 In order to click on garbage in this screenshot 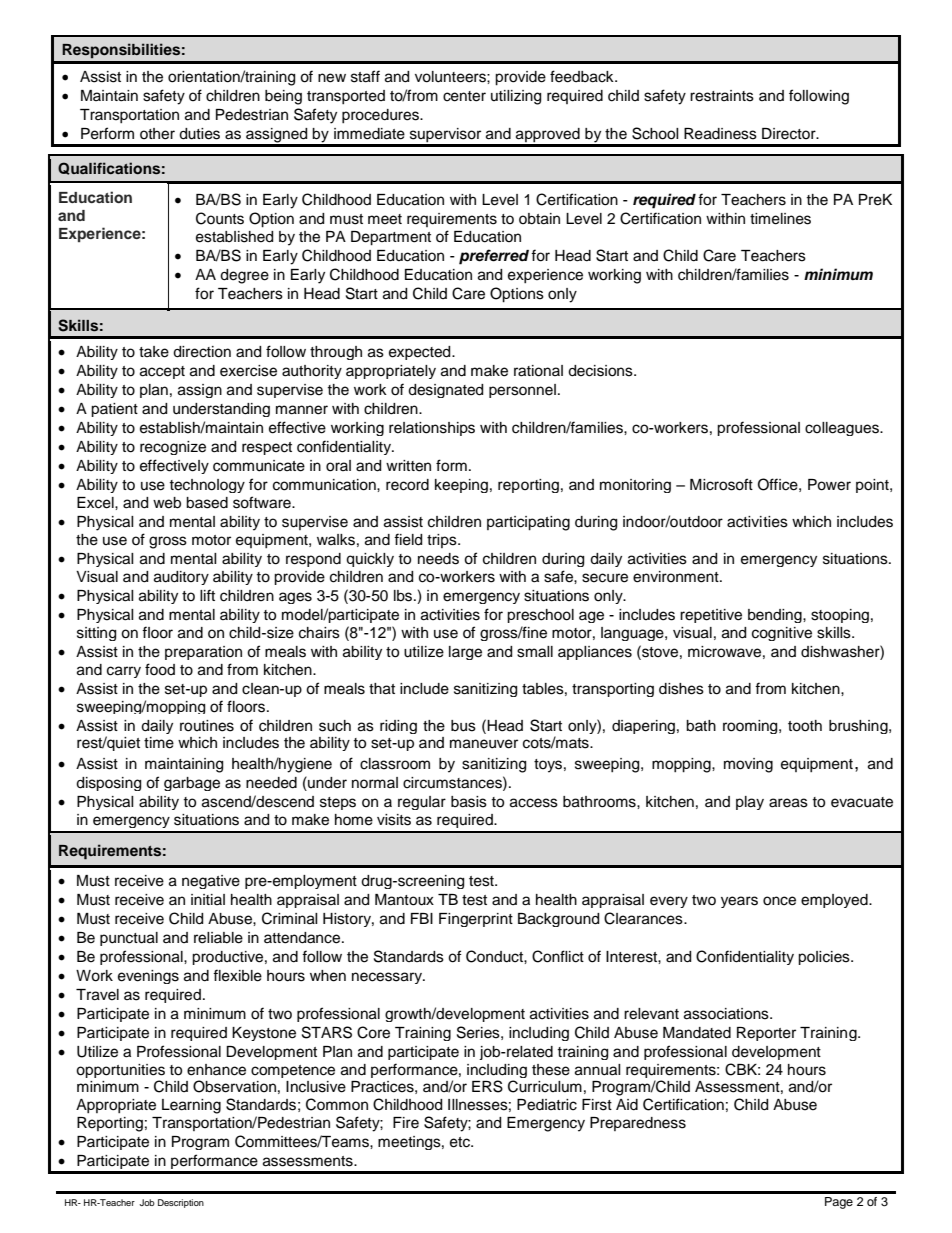, I will do `click(192, 784)`.
